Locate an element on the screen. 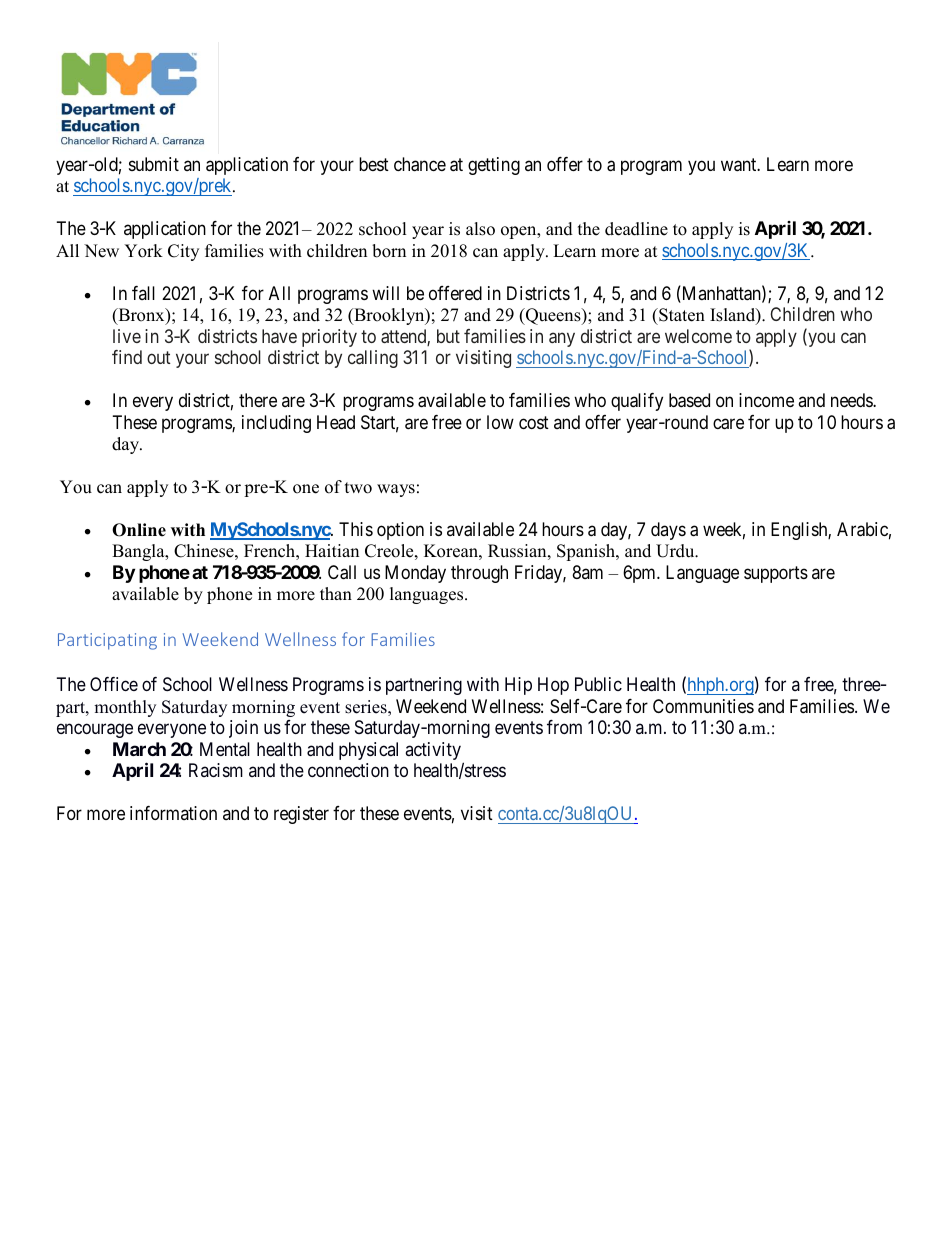 The width and height of the screenshot is (952, 1233). deadline is located at coordinates (636, 229).
